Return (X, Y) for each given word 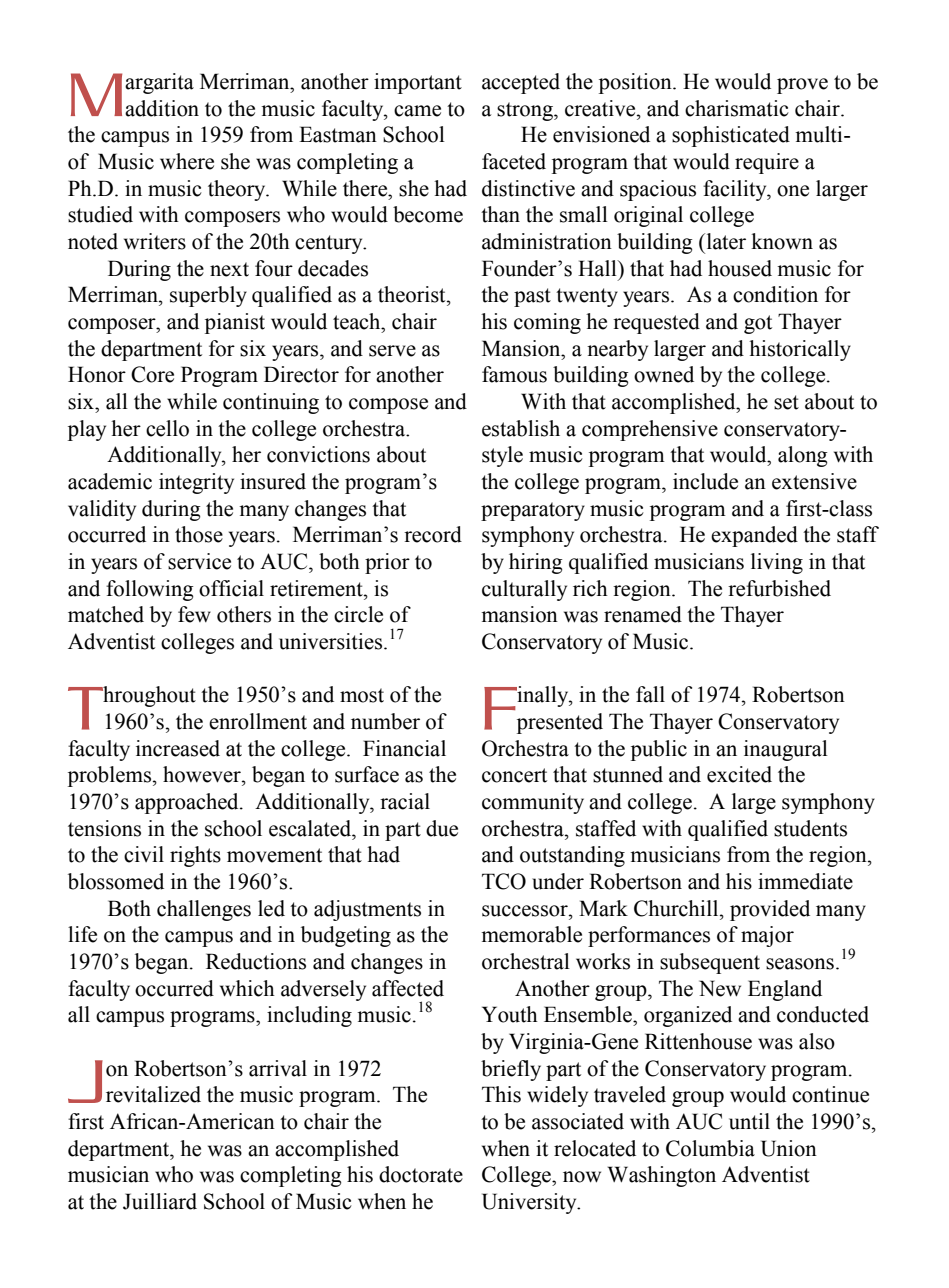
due (442, 828)
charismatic (737, 108)
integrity (196, 483)
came (417, 111)
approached (188, 803)
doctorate (421, 1174)
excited (739, 774)
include (705, 481)
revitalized (153, 1094)
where (187, 161)
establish (521, 428)
